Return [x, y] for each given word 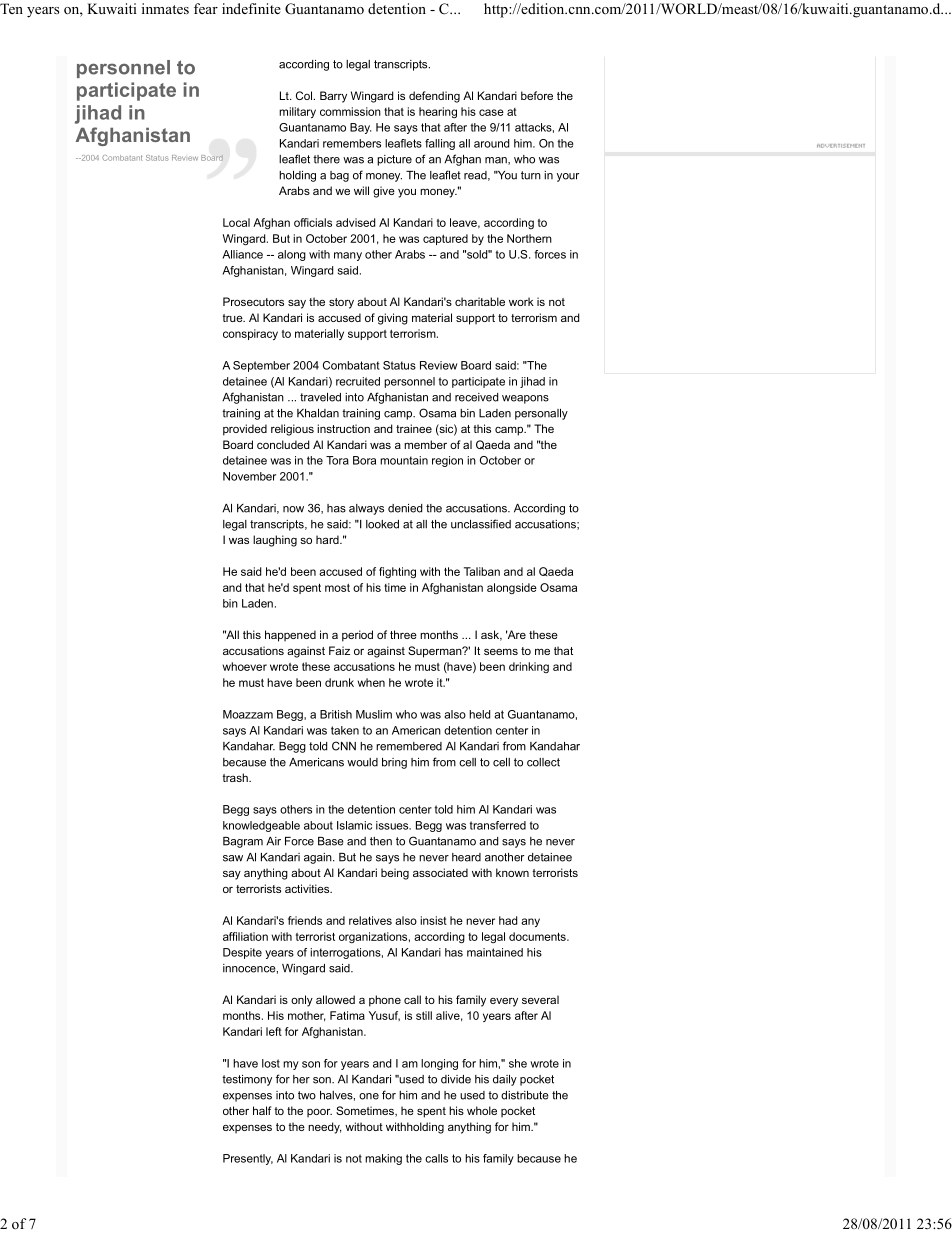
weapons [525, 399]
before [537, 95]
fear [206, 8]
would [362, 762]
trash [236, 777]
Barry [333, 97]
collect [543, 762]
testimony [247, 1080]
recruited [358, 381]
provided [245, 430]
